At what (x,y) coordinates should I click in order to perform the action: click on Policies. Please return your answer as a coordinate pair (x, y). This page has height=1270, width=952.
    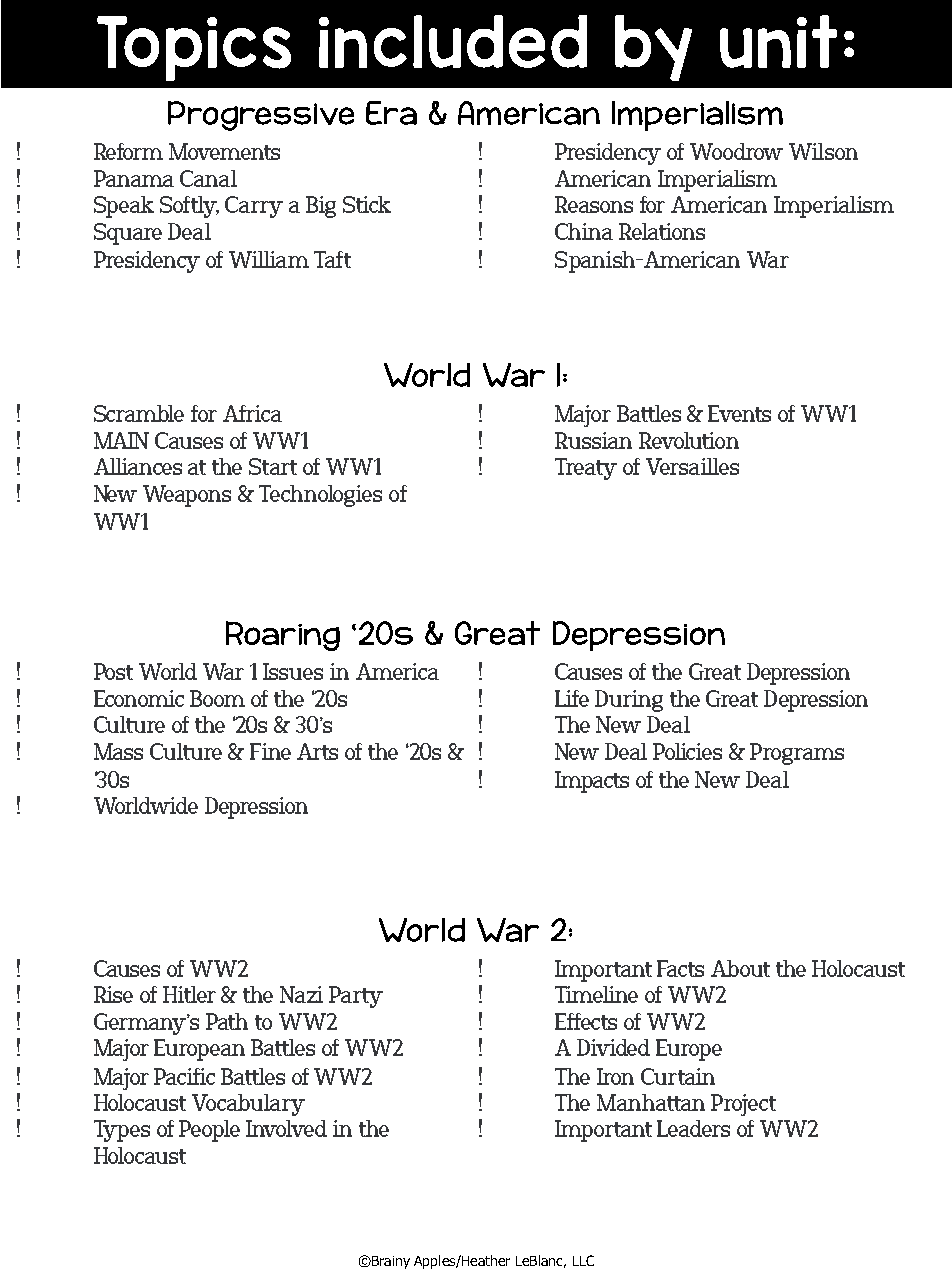
    Looking at the image, I should click on (687, 751).
